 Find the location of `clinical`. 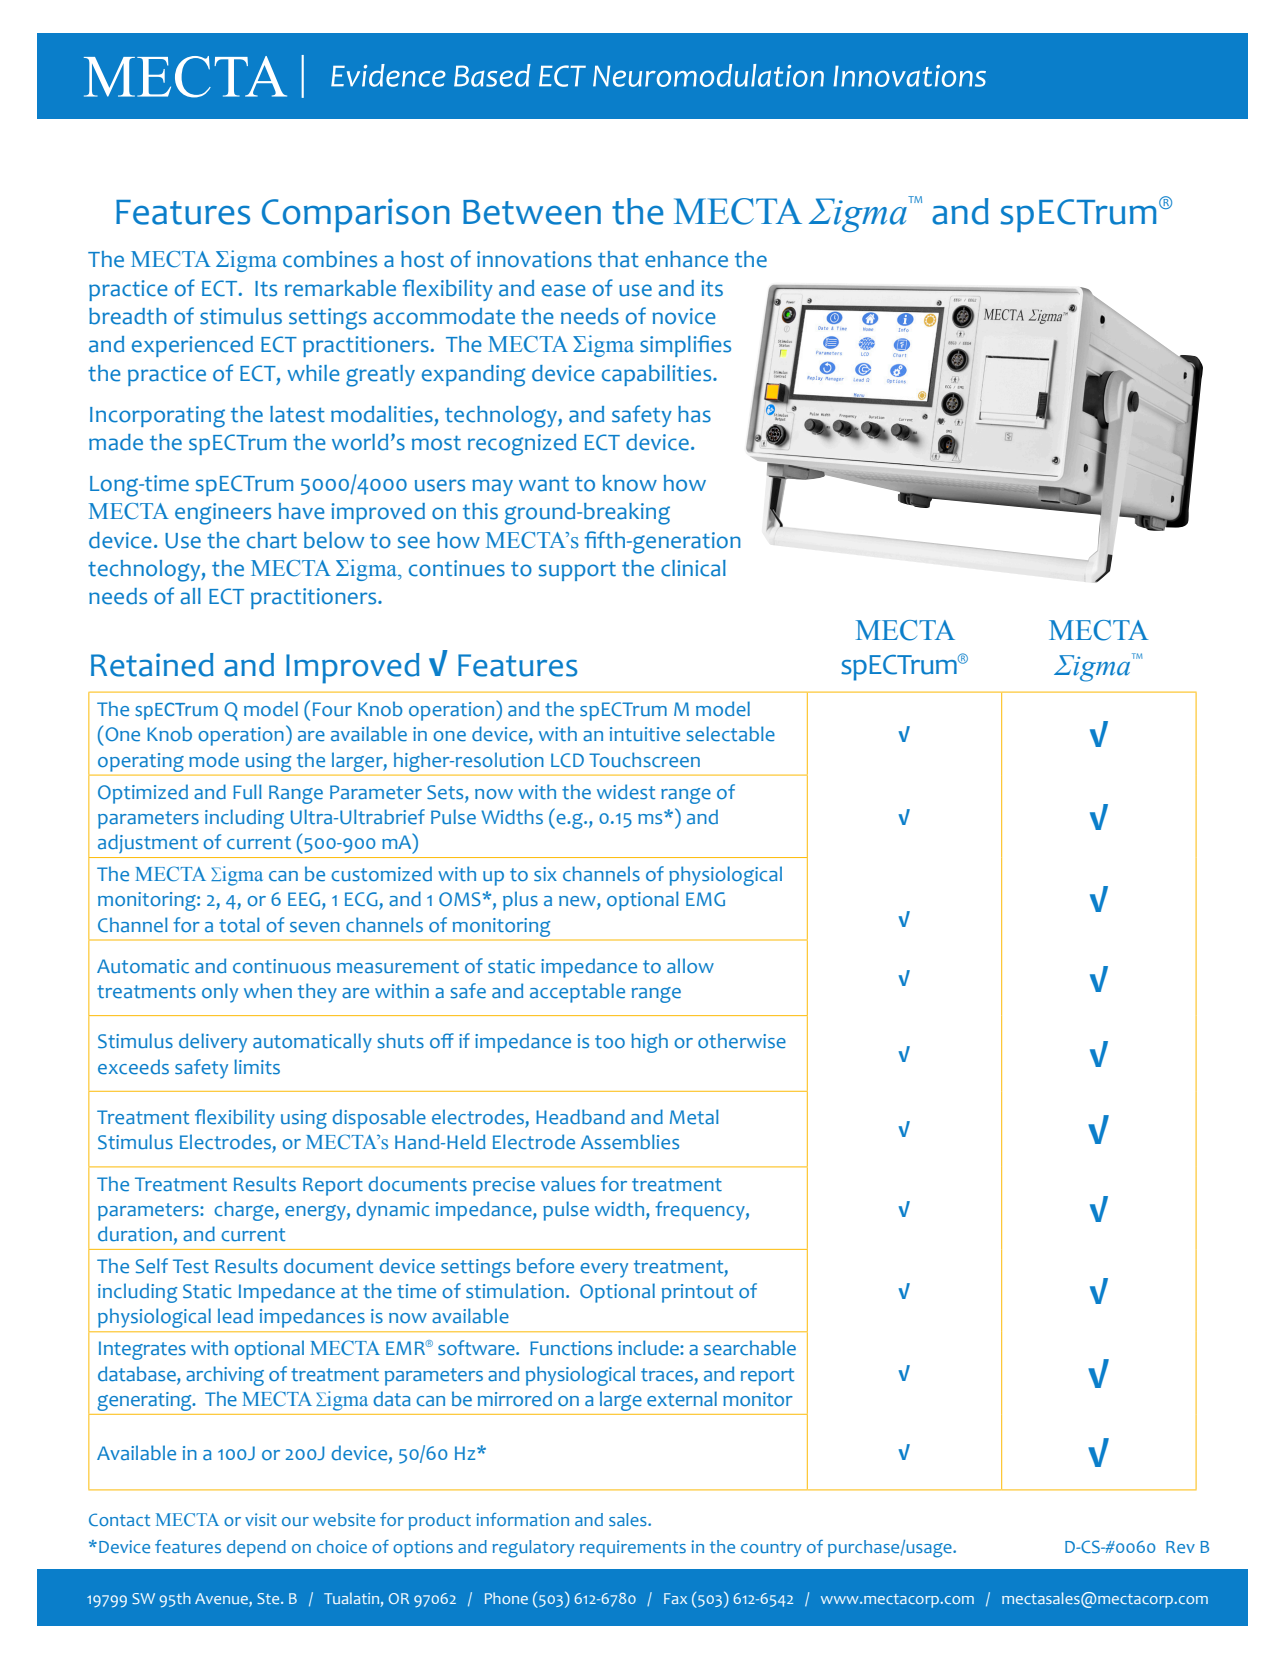

clinical is located at coordinates (693, 568).
